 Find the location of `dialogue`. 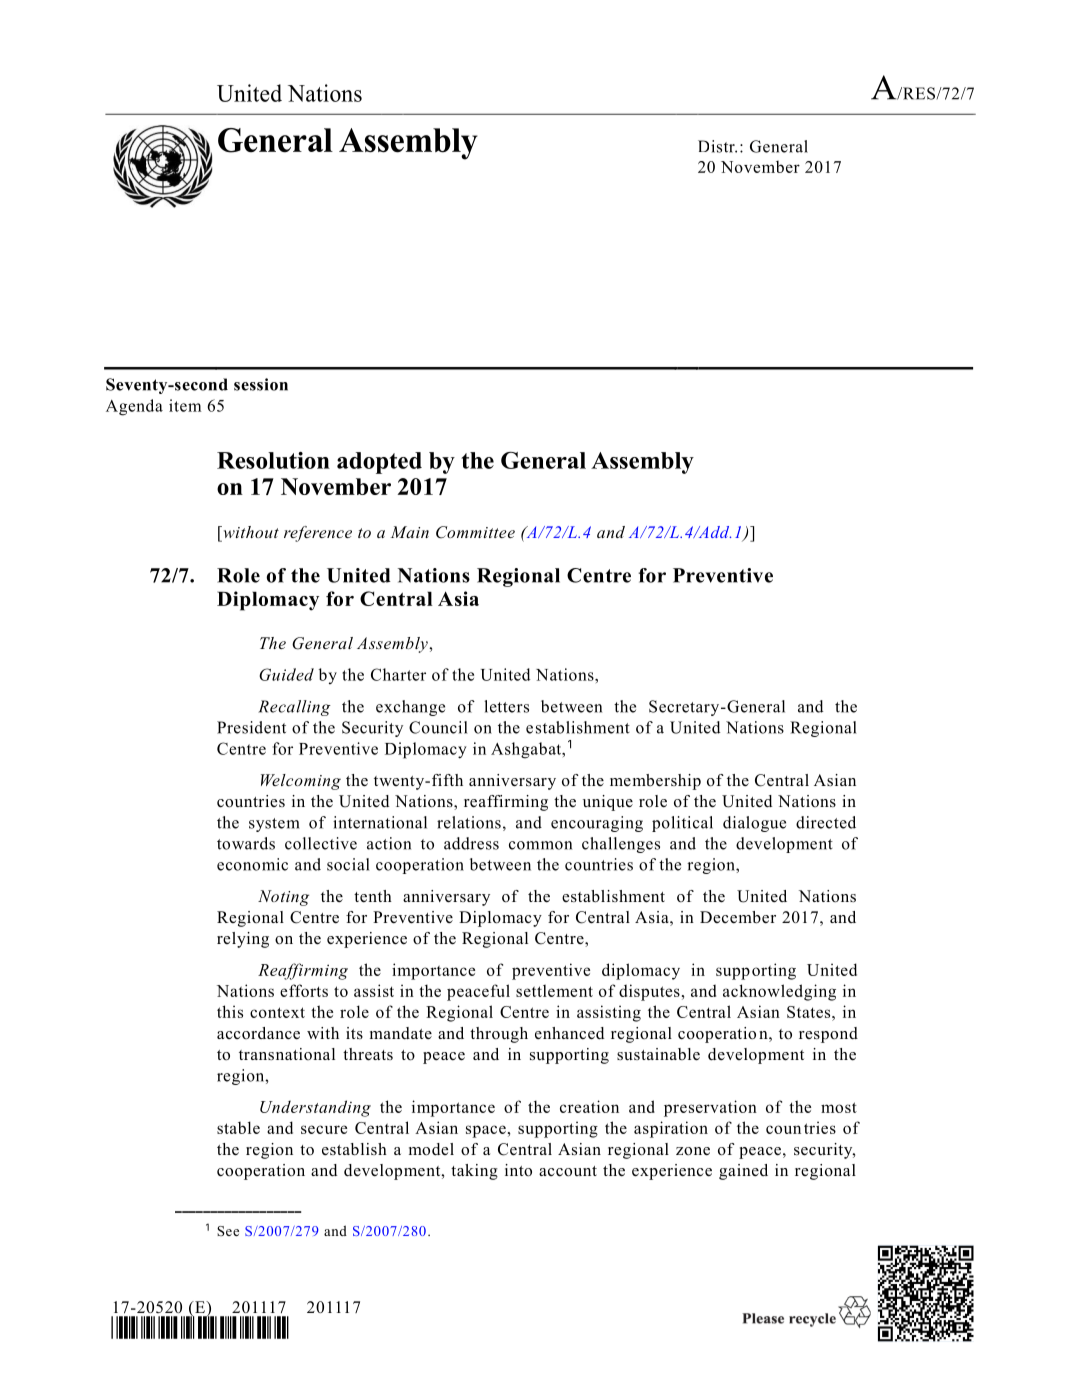

dialogue is located at coordinates (754, 824).
